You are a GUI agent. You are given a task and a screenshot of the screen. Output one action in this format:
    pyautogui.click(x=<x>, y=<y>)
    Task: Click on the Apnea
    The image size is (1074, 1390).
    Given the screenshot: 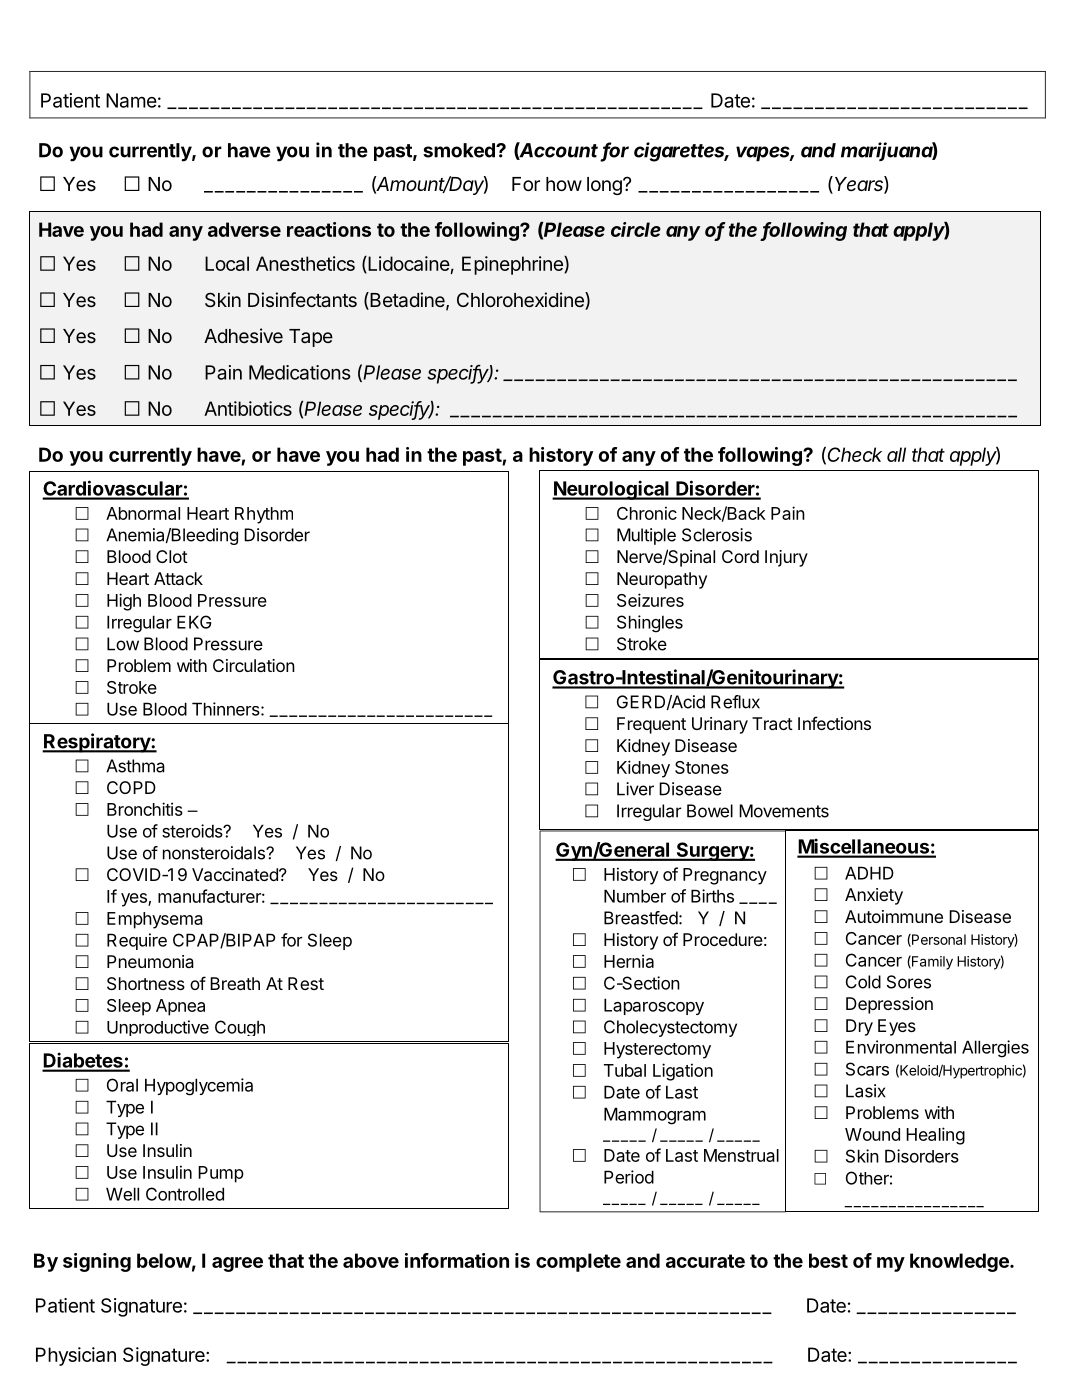 What is the action you would take?
    pyautogui.click(x=180, y=1007)
